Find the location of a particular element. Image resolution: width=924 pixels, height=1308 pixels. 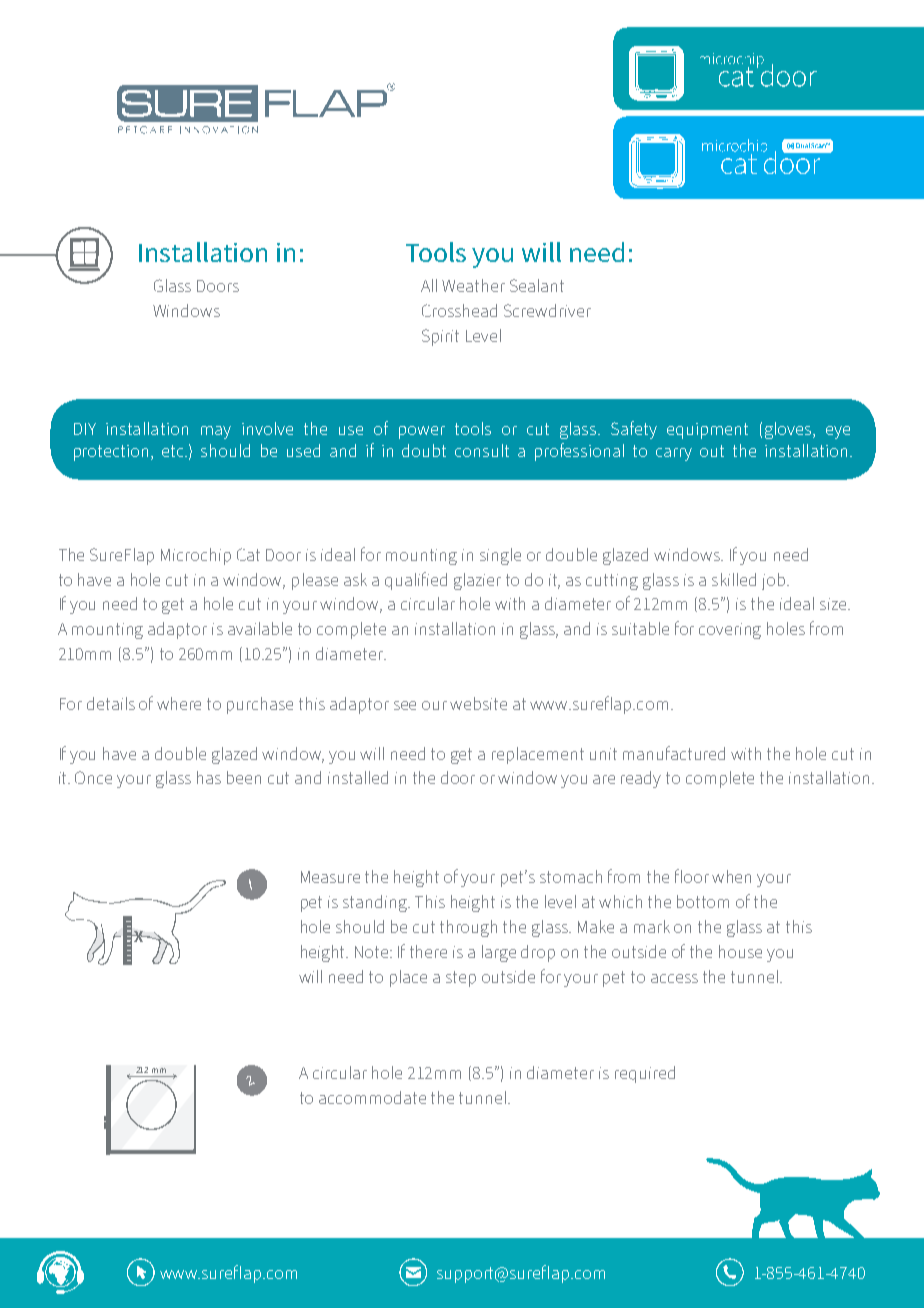

covering is located at coordinates (730, 631).
